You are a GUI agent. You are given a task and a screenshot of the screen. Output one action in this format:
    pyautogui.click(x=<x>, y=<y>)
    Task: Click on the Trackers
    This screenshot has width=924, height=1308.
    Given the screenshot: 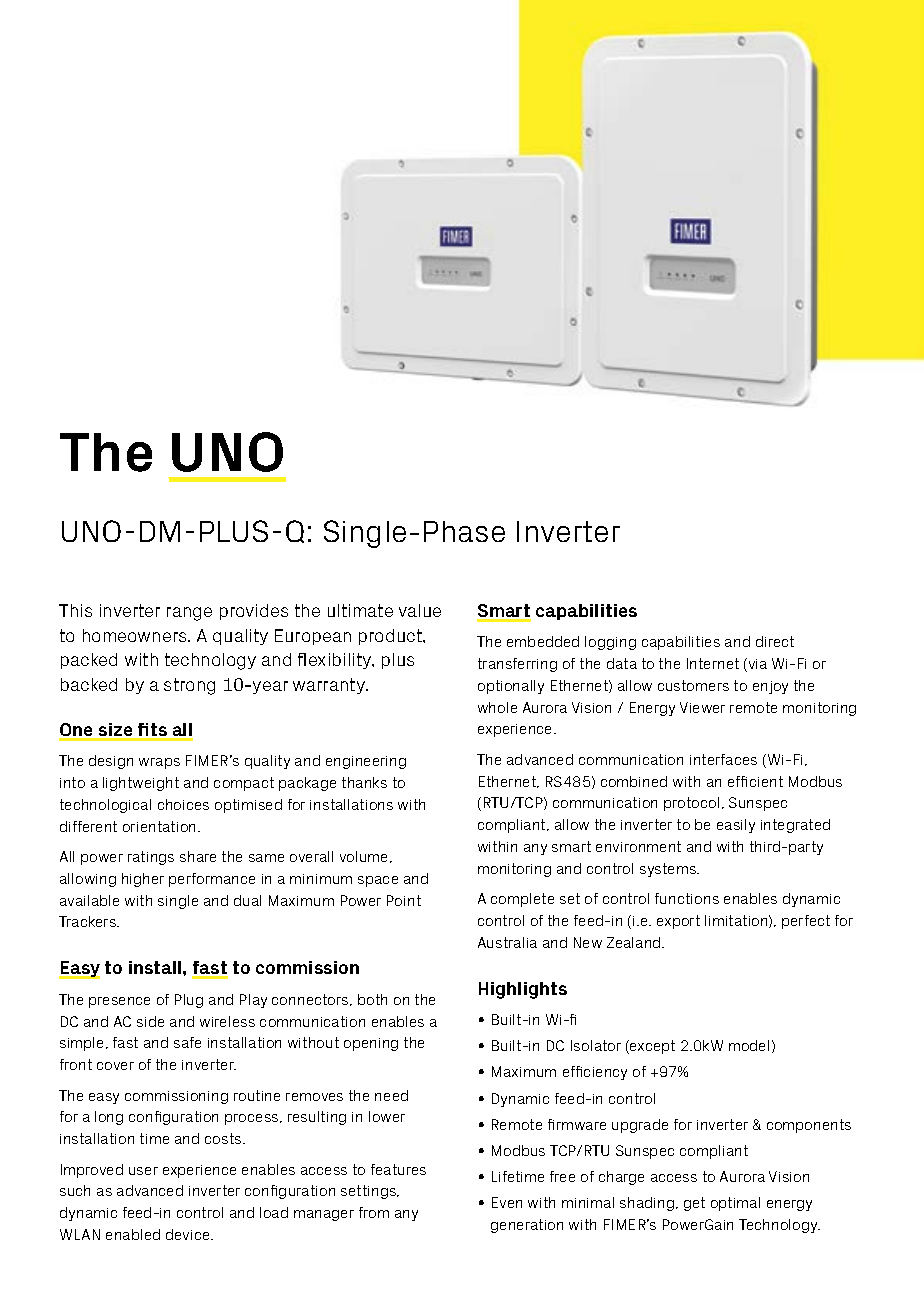 What is the action you would take?
    pyautogui.click(x=89, y=921)
